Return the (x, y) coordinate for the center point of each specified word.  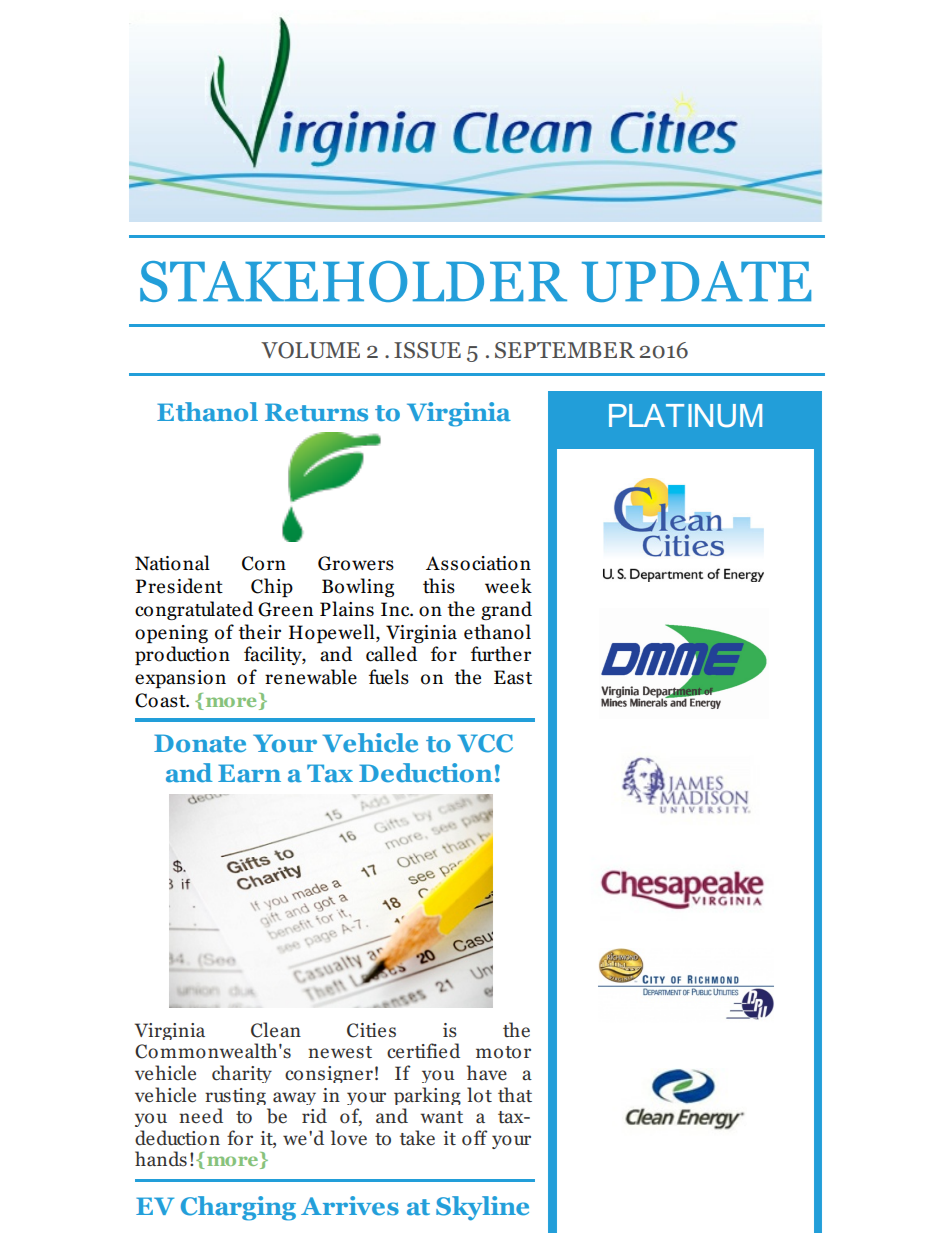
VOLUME (310, 350)
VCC (485, 743)
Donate (200, 743)
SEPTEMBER (565, 350)
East (513, 677)
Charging (238, 1208)
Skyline (482, 1208)
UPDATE (696, 281)
